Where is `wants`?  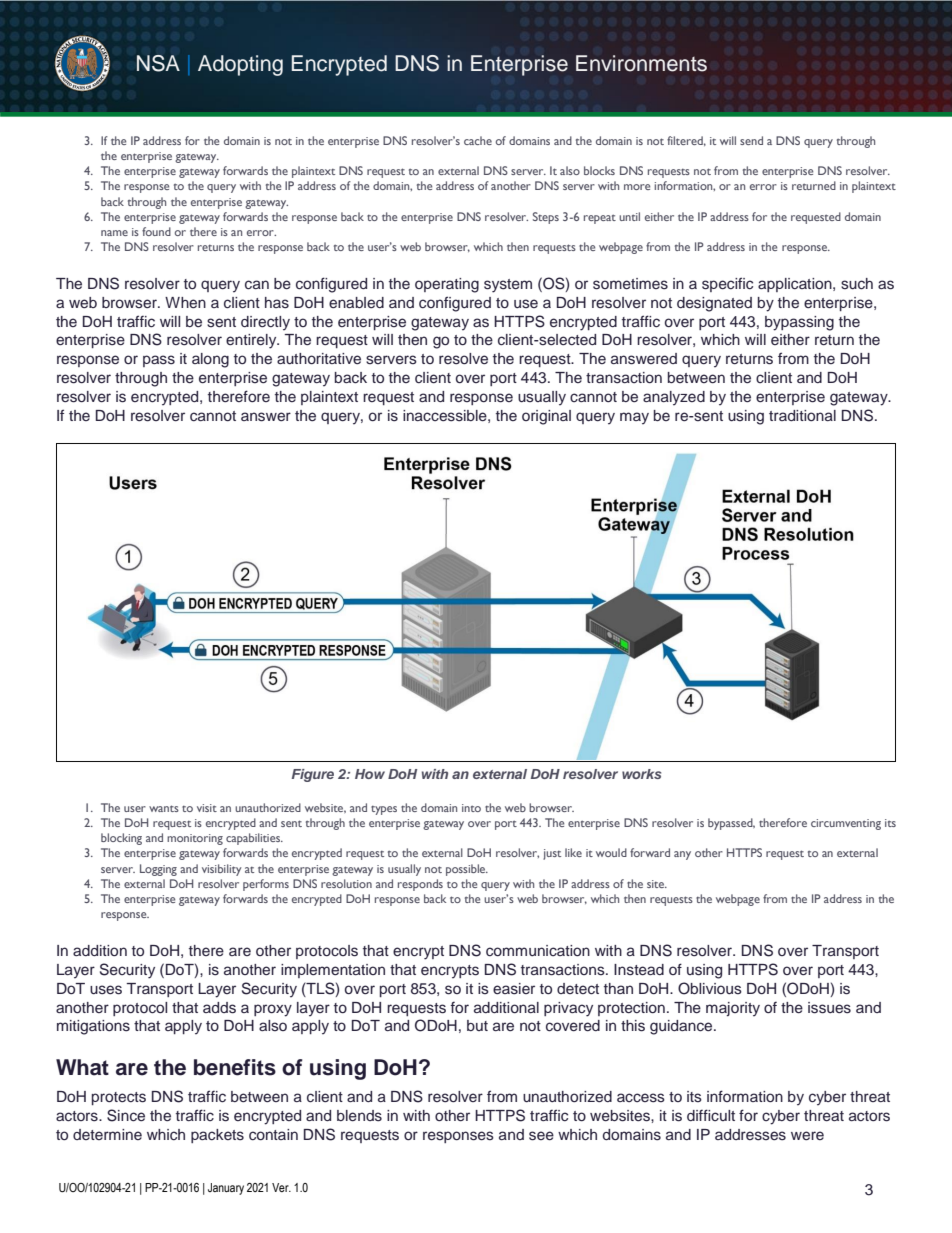
wants is located at coordinates (164, 808).
